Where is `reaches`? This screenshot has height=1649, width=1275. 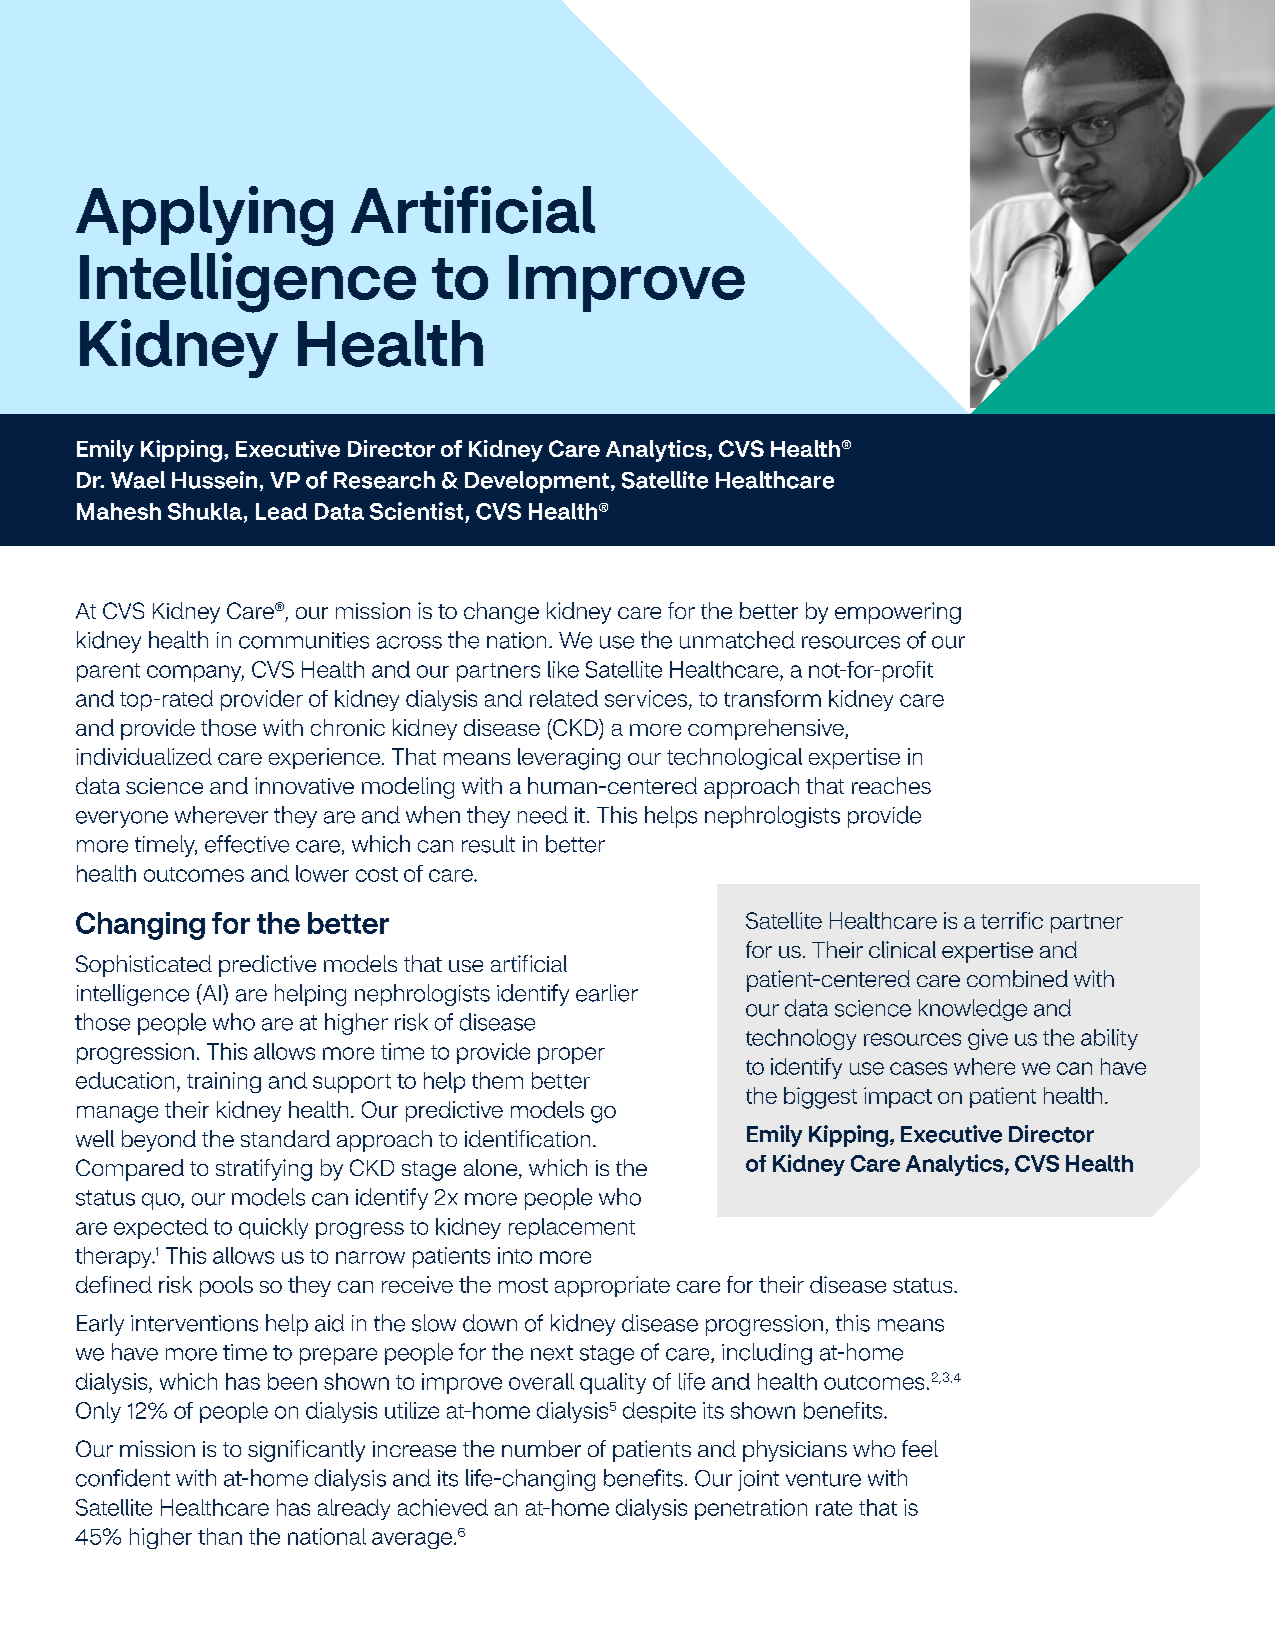 reaches is located at coordinates (891, 785).
